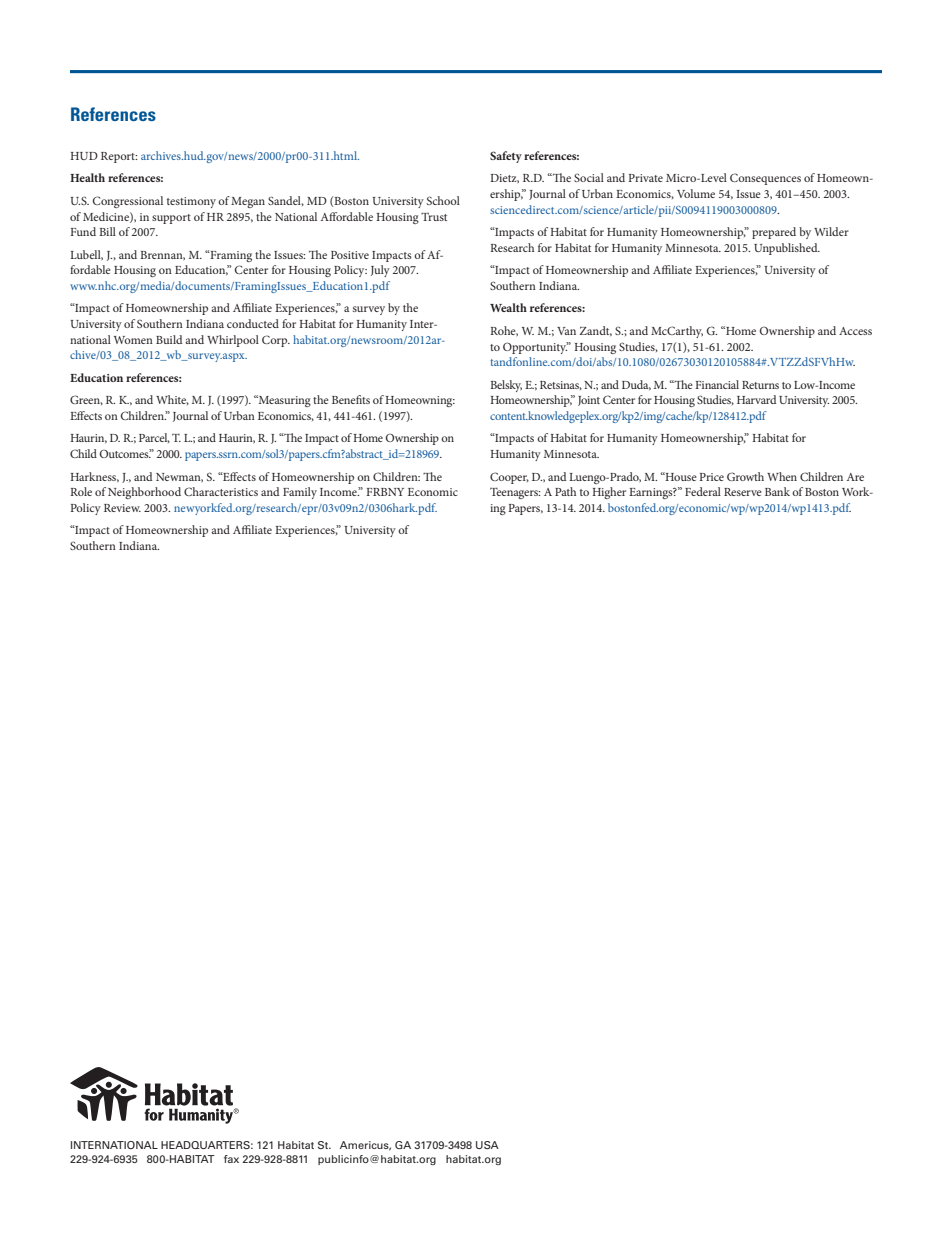  I want to click on Review, so click(122, 508).
